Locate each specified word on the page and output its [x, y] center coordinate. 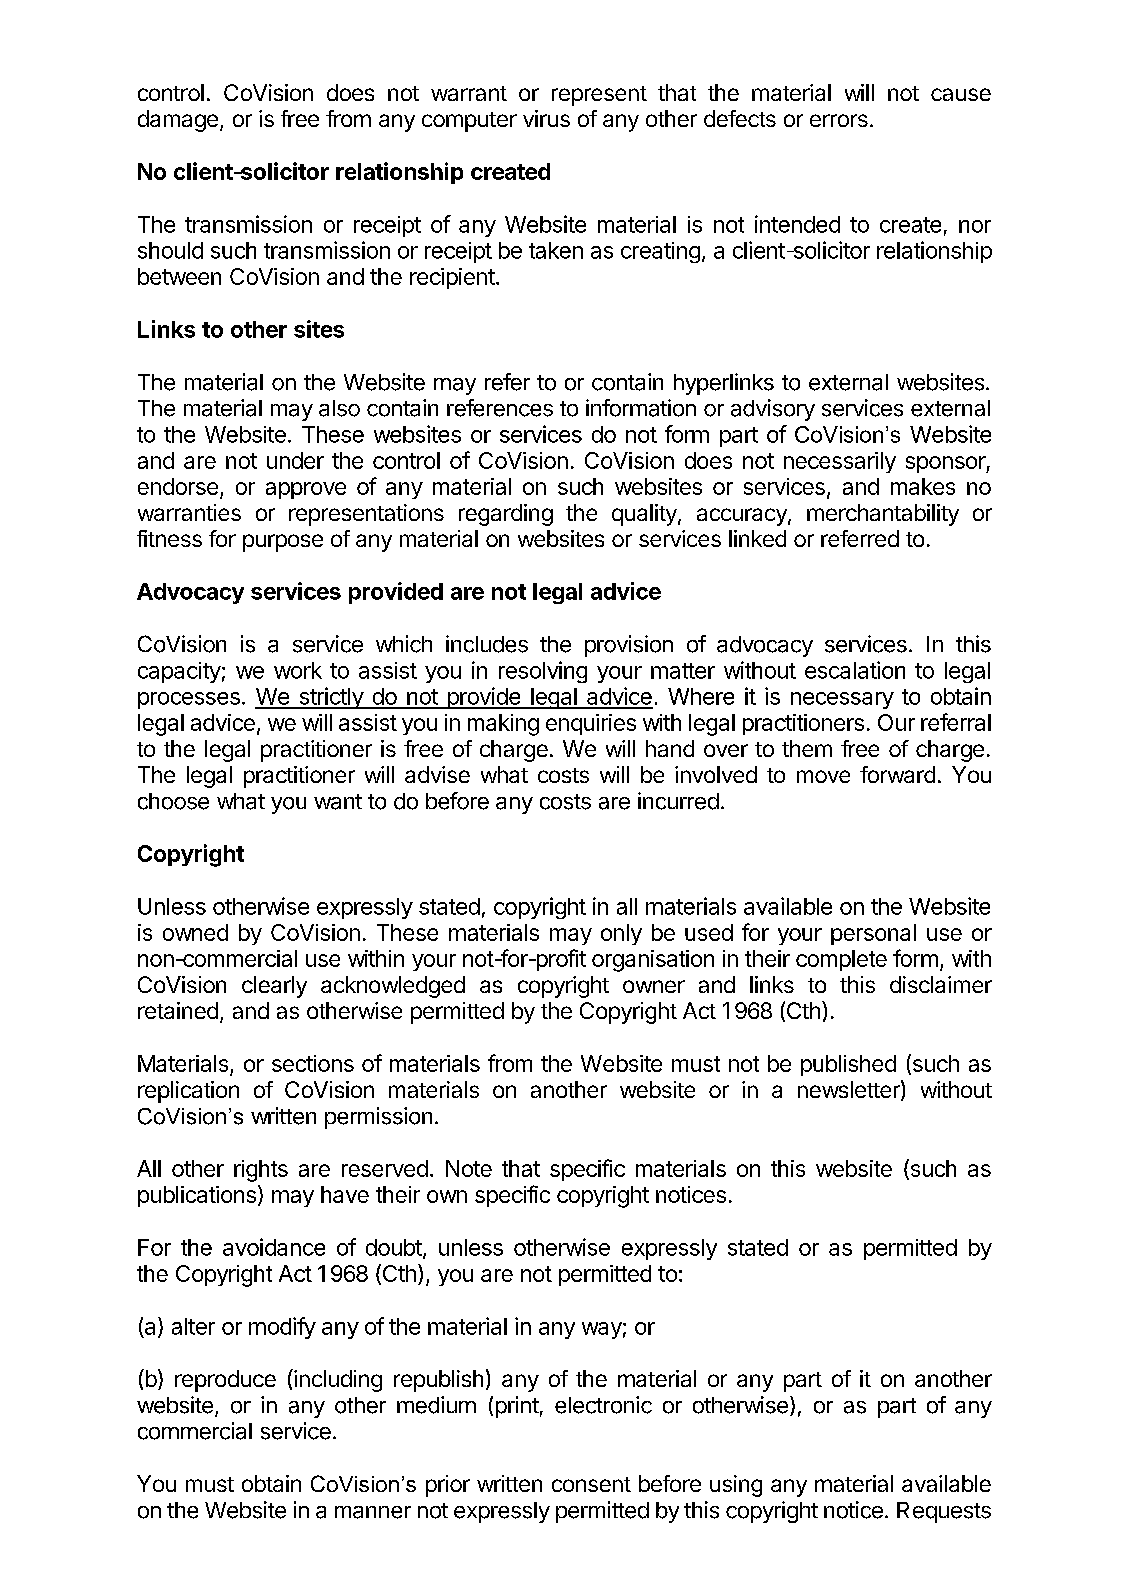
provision [629, 646]
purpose [283, 543]
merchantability [883, 515]
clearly [274, 987]
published [848, 1065]
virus [546, 118]
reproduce [225, 1381]
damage [178, 121]
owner [654, 986]
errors [839, 120]
